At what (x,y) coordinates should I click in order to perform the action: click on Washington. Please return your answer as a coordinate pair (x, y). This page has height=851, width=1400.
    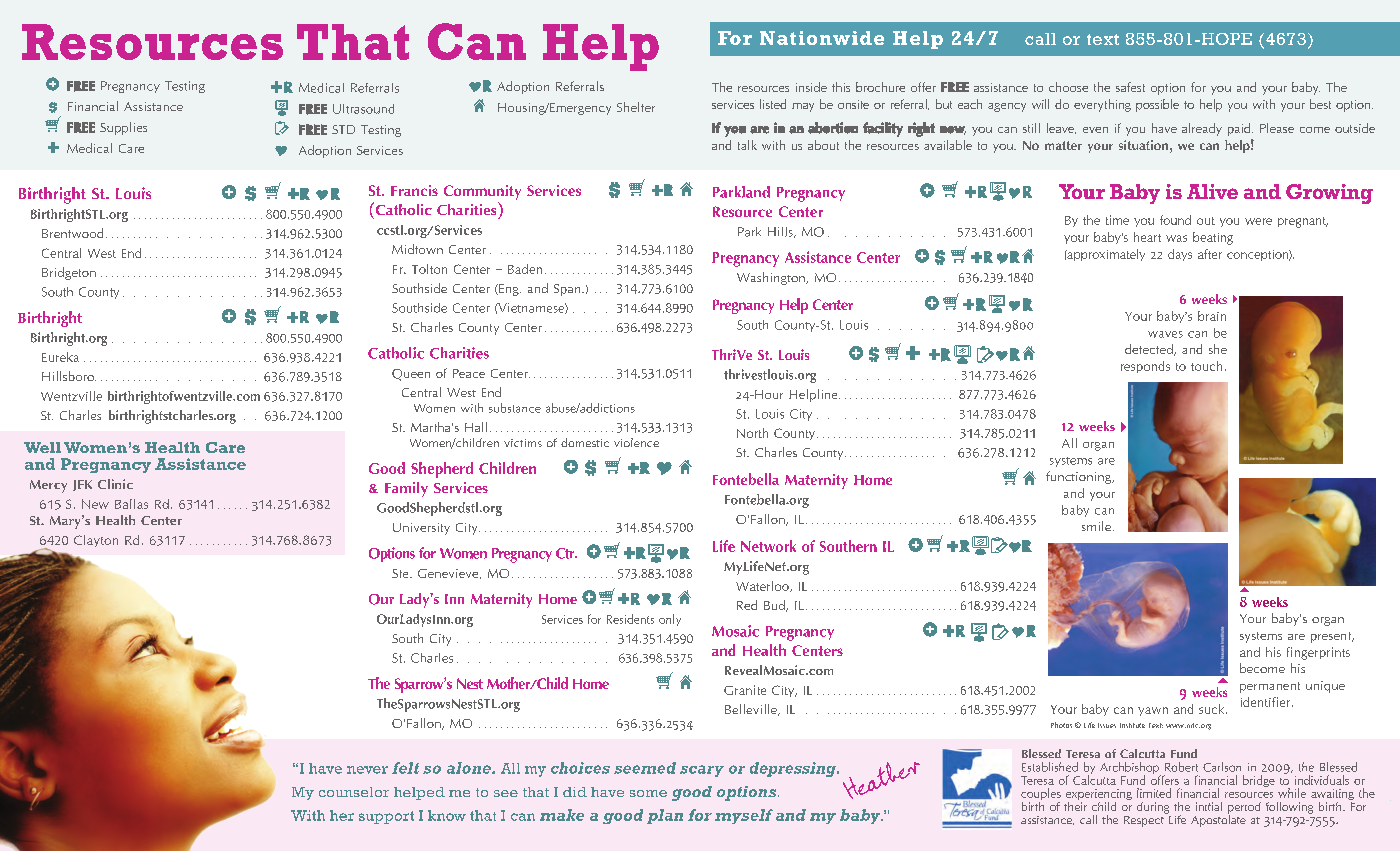
    Looking at the image, I should click on (772, 278).
